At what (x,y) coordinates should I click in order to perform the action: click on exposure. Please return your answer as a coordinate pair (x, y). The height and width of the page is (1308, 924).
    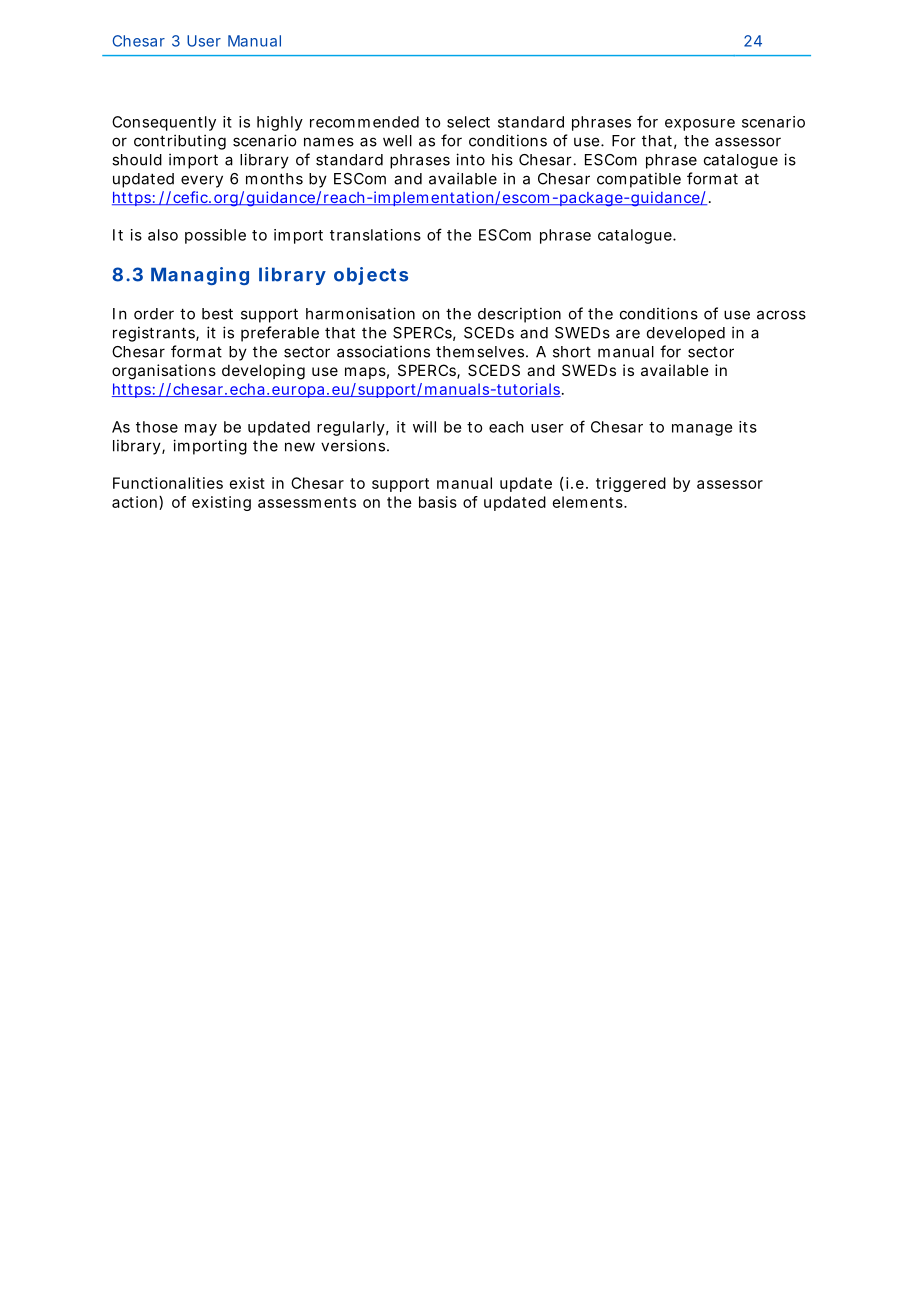
    Looking at the image, I should click on (700, 125).
